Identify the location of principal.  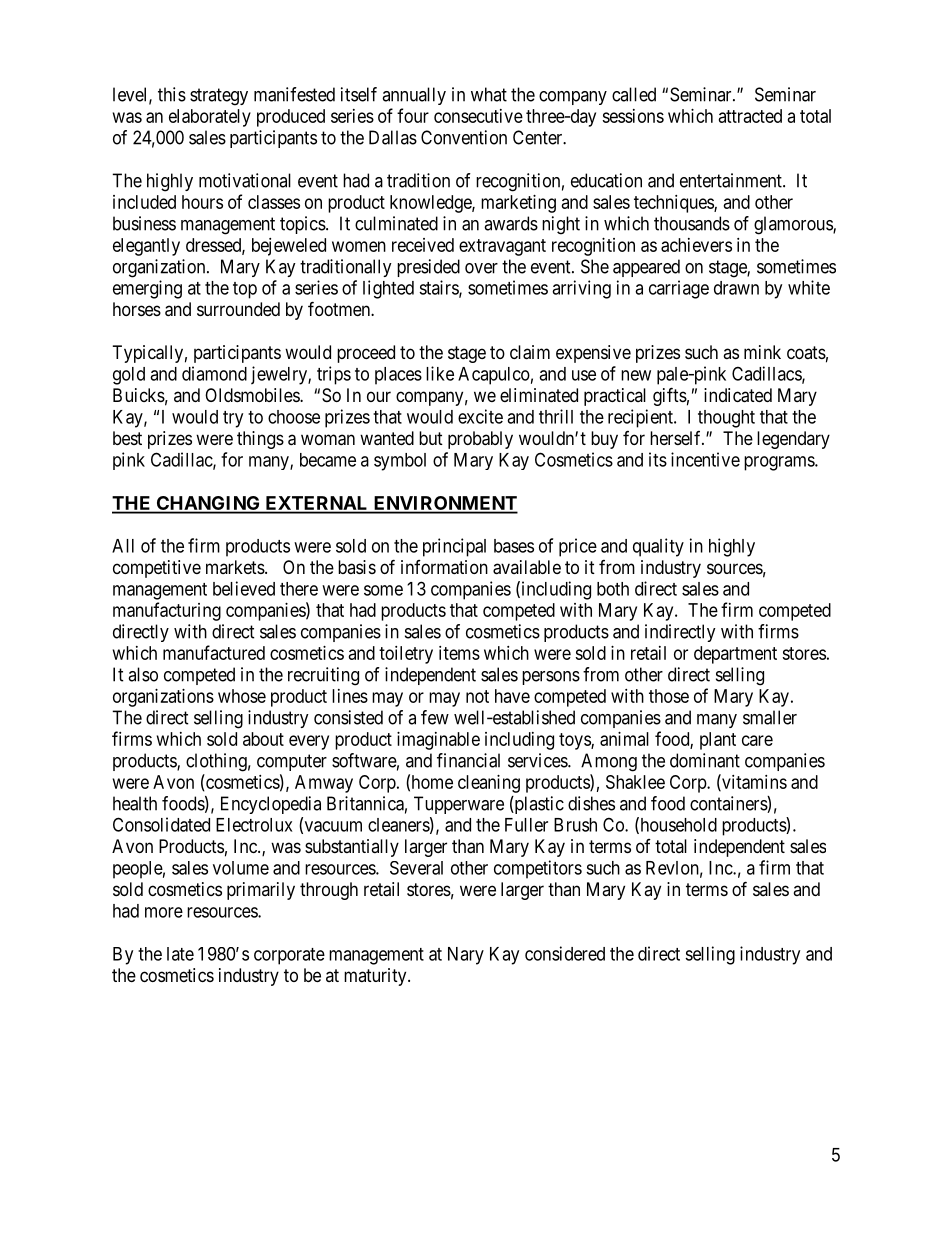
(454, 547).
